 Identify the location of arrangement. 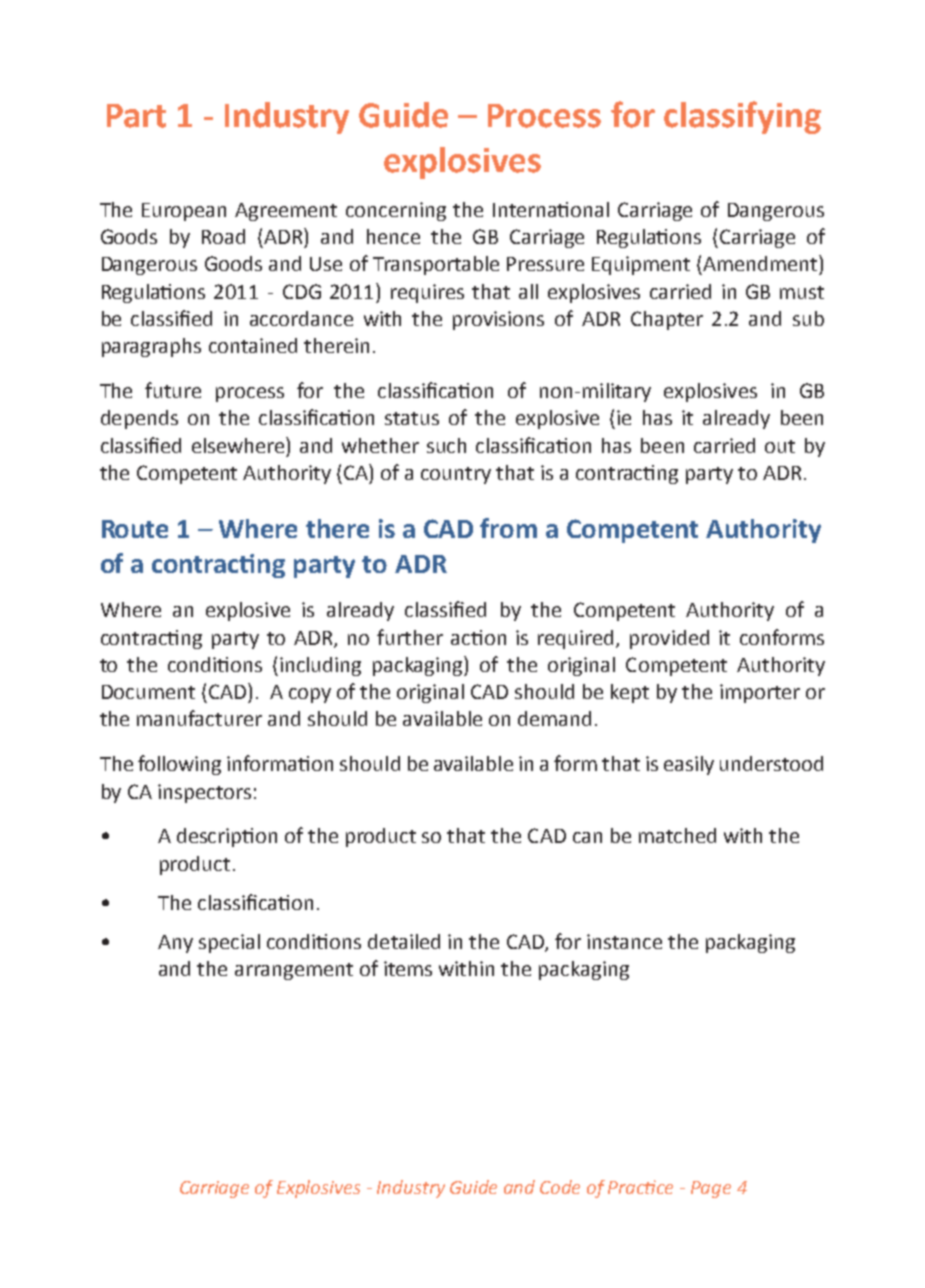
(294, 971).
